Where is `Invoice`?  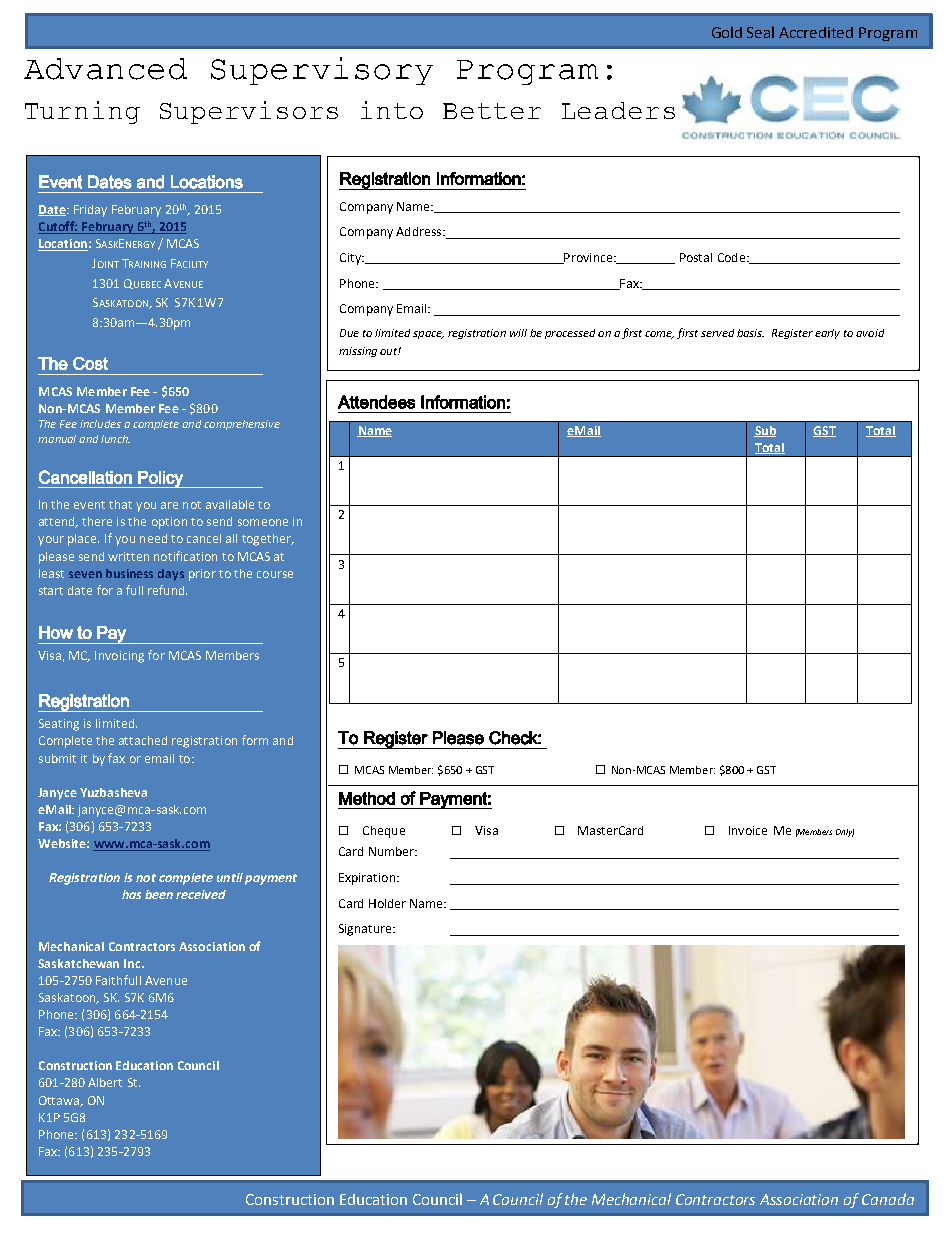
Invoice is located at coordinates (748, 830).
